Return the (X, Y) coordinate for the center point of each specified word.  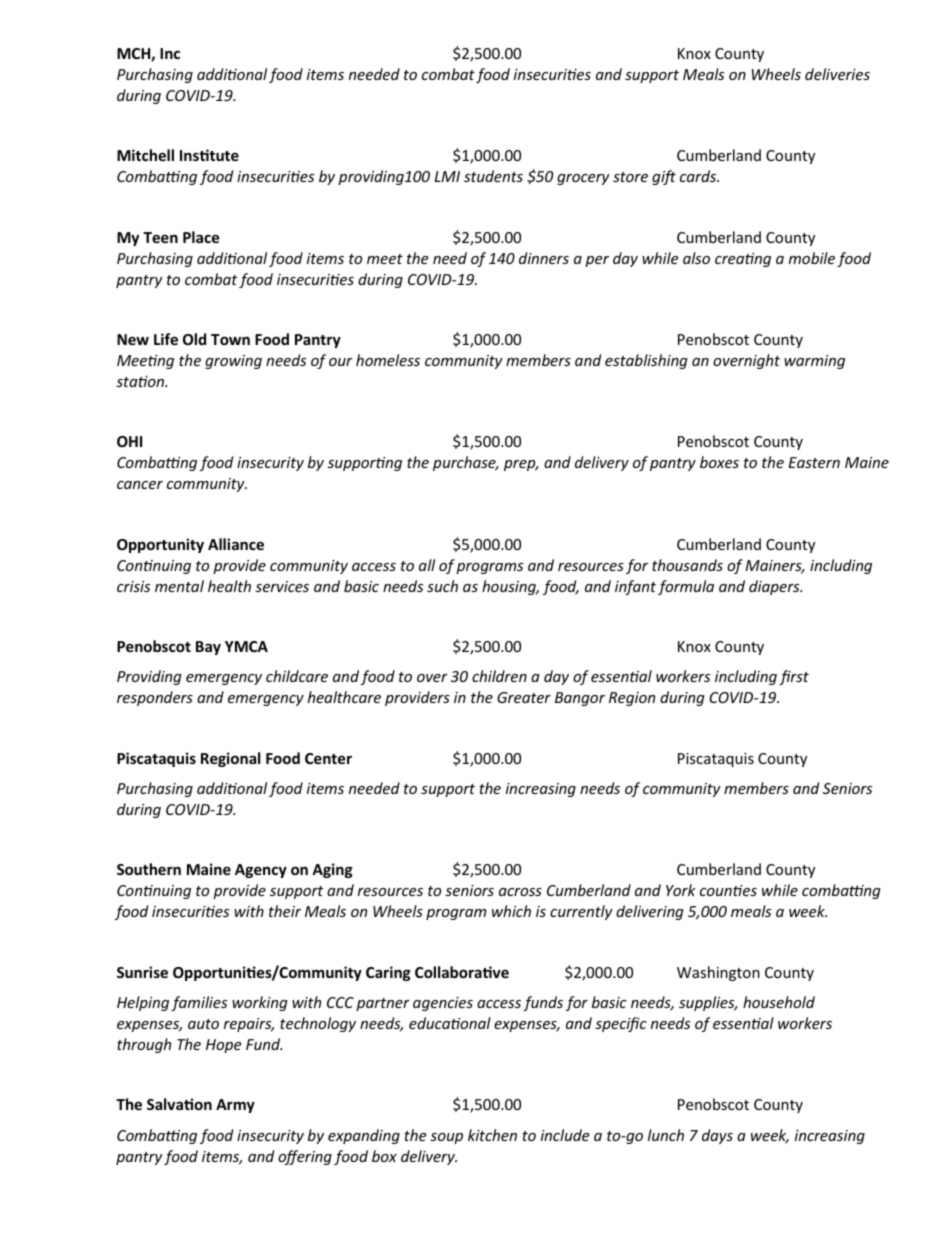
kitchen (492, 1135)
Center (328, 758)
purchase (465, 463)
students (493, 176)
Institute (209, 155)
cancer (140, 485)
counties (728, 890)
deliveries (837, 74)
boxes (719, 462)
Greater (524, 697)
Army (235, 1106)
